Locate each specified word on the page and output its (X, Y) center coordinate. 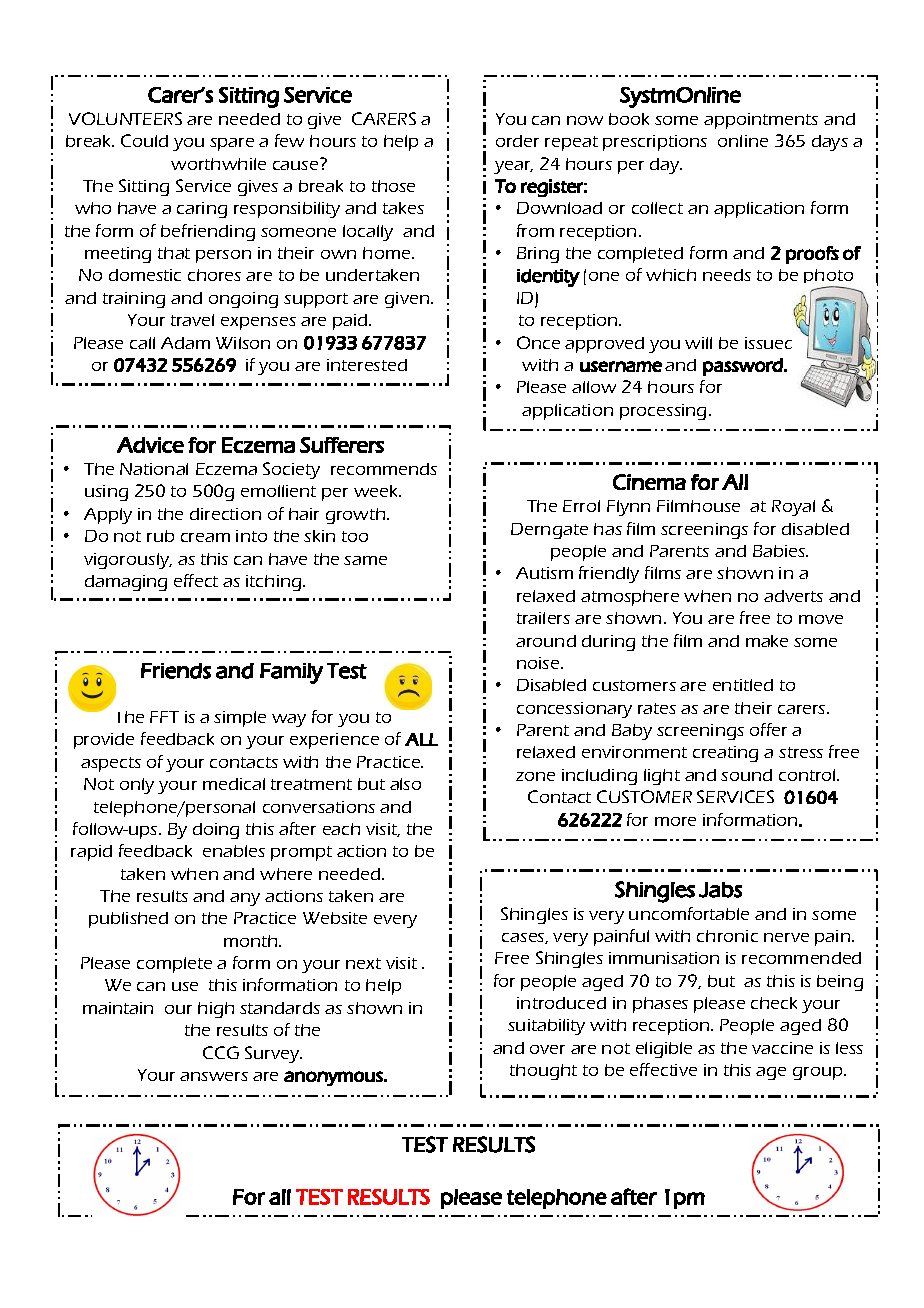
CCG (221, 1052)
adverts (793, 596)
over (547, 1049)
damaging (126, 583)
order (517, 141)
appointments (761, 121)
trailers (543, 618)
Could (144, 140)
